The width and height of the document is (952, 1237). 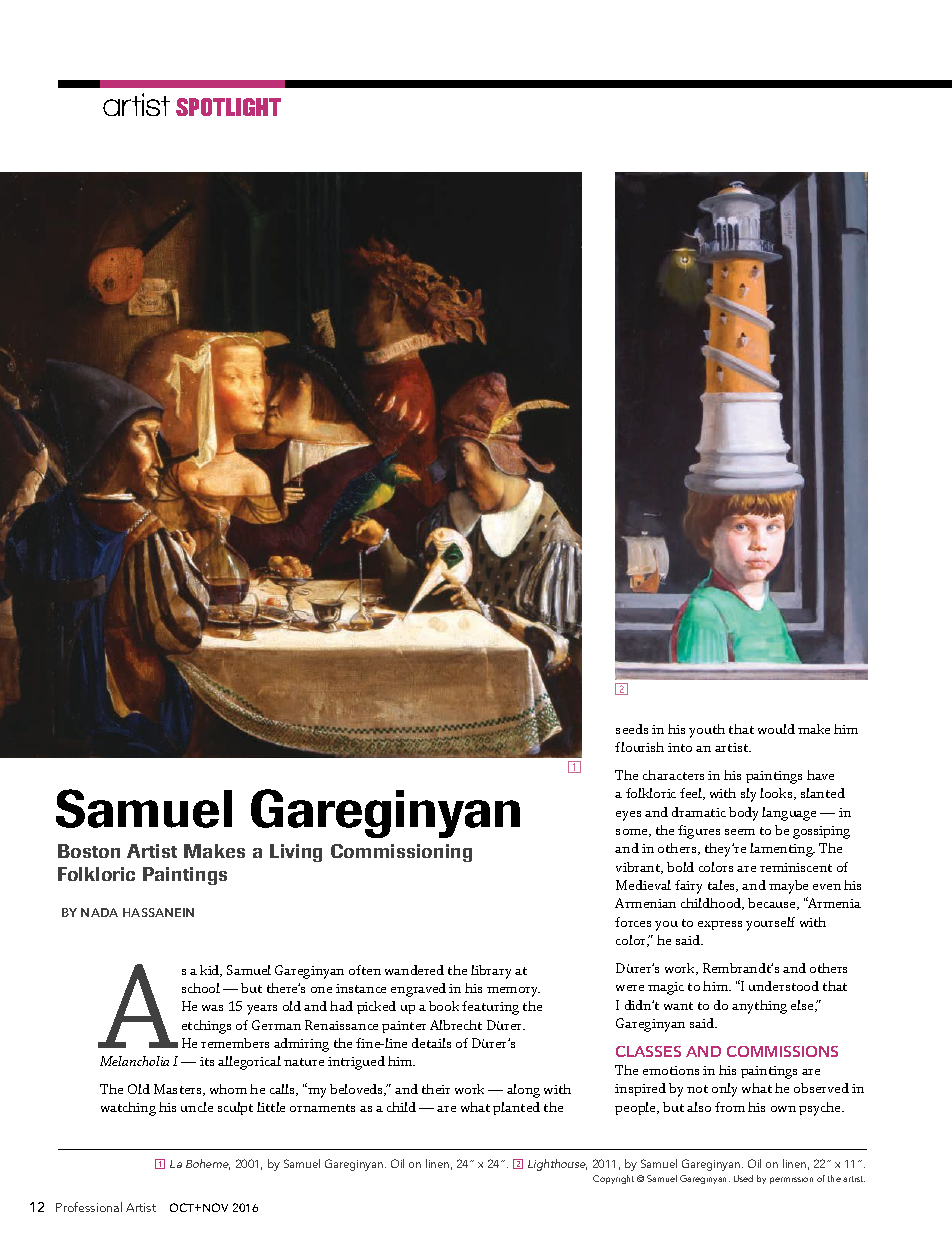 I want to click on uncle, so click(x=197, y=1107).
